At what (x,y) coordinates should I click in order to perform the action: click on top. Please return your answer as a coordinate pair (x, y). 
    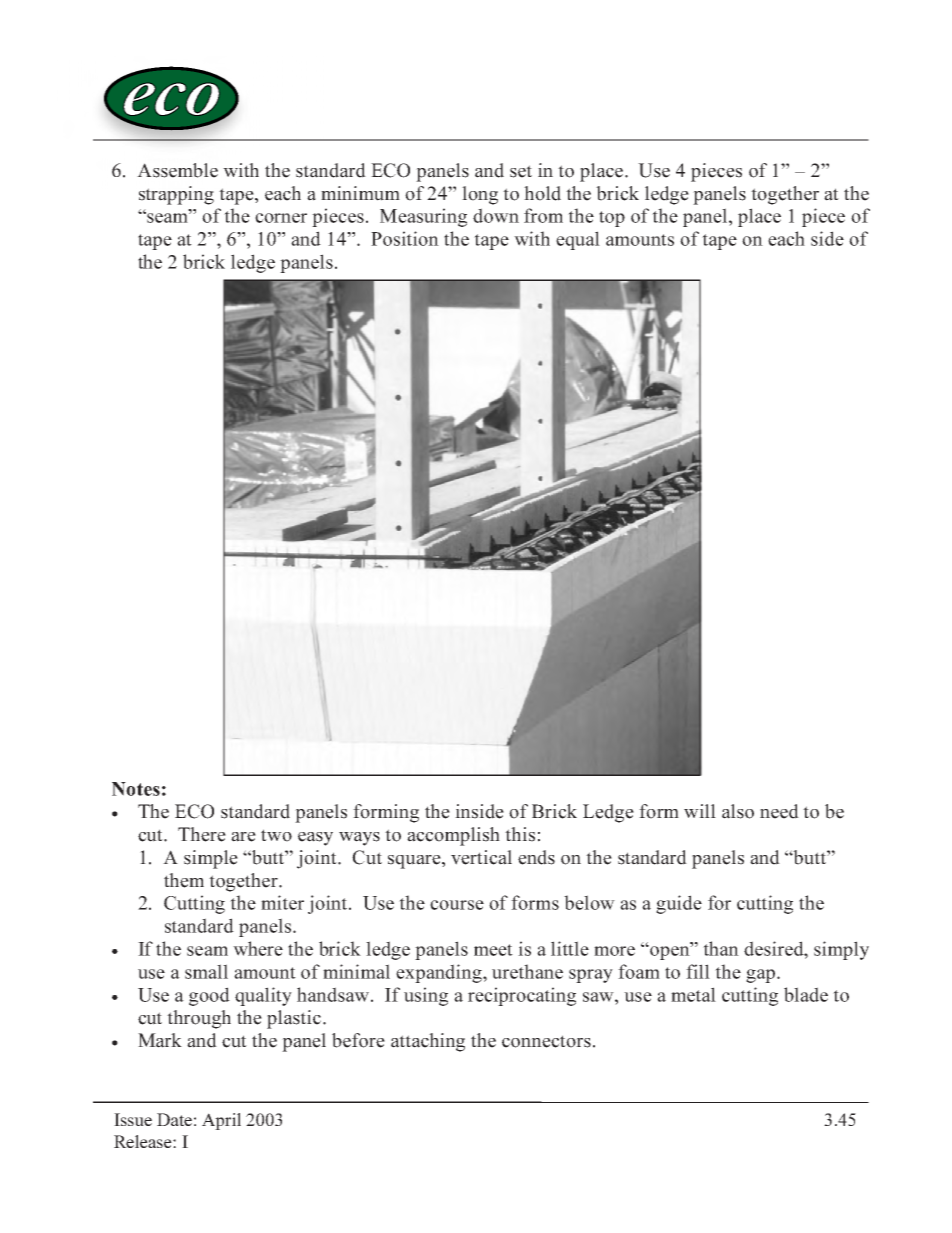
    Looking at the image, I should click on (612, 219).
